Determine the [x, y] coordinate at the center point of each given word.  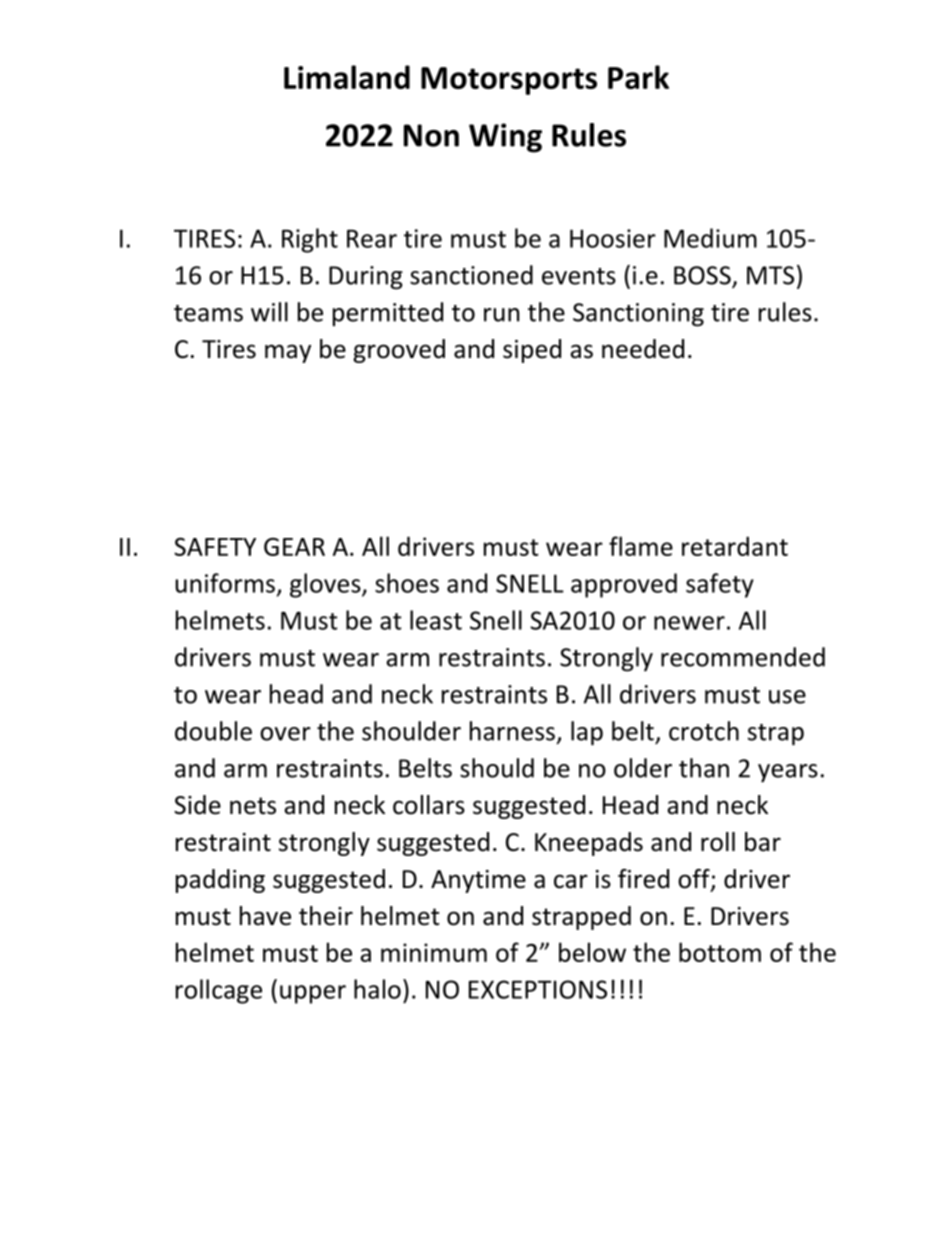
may [288, 353]
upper [313, 994]
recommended [743, 657]
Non [431, 135]
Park [638, 77]
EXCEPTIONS [538, 989]
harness [512, 731]
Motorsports [509, 81]
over [285, 734]
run [501, 315]
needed [643, 349]
